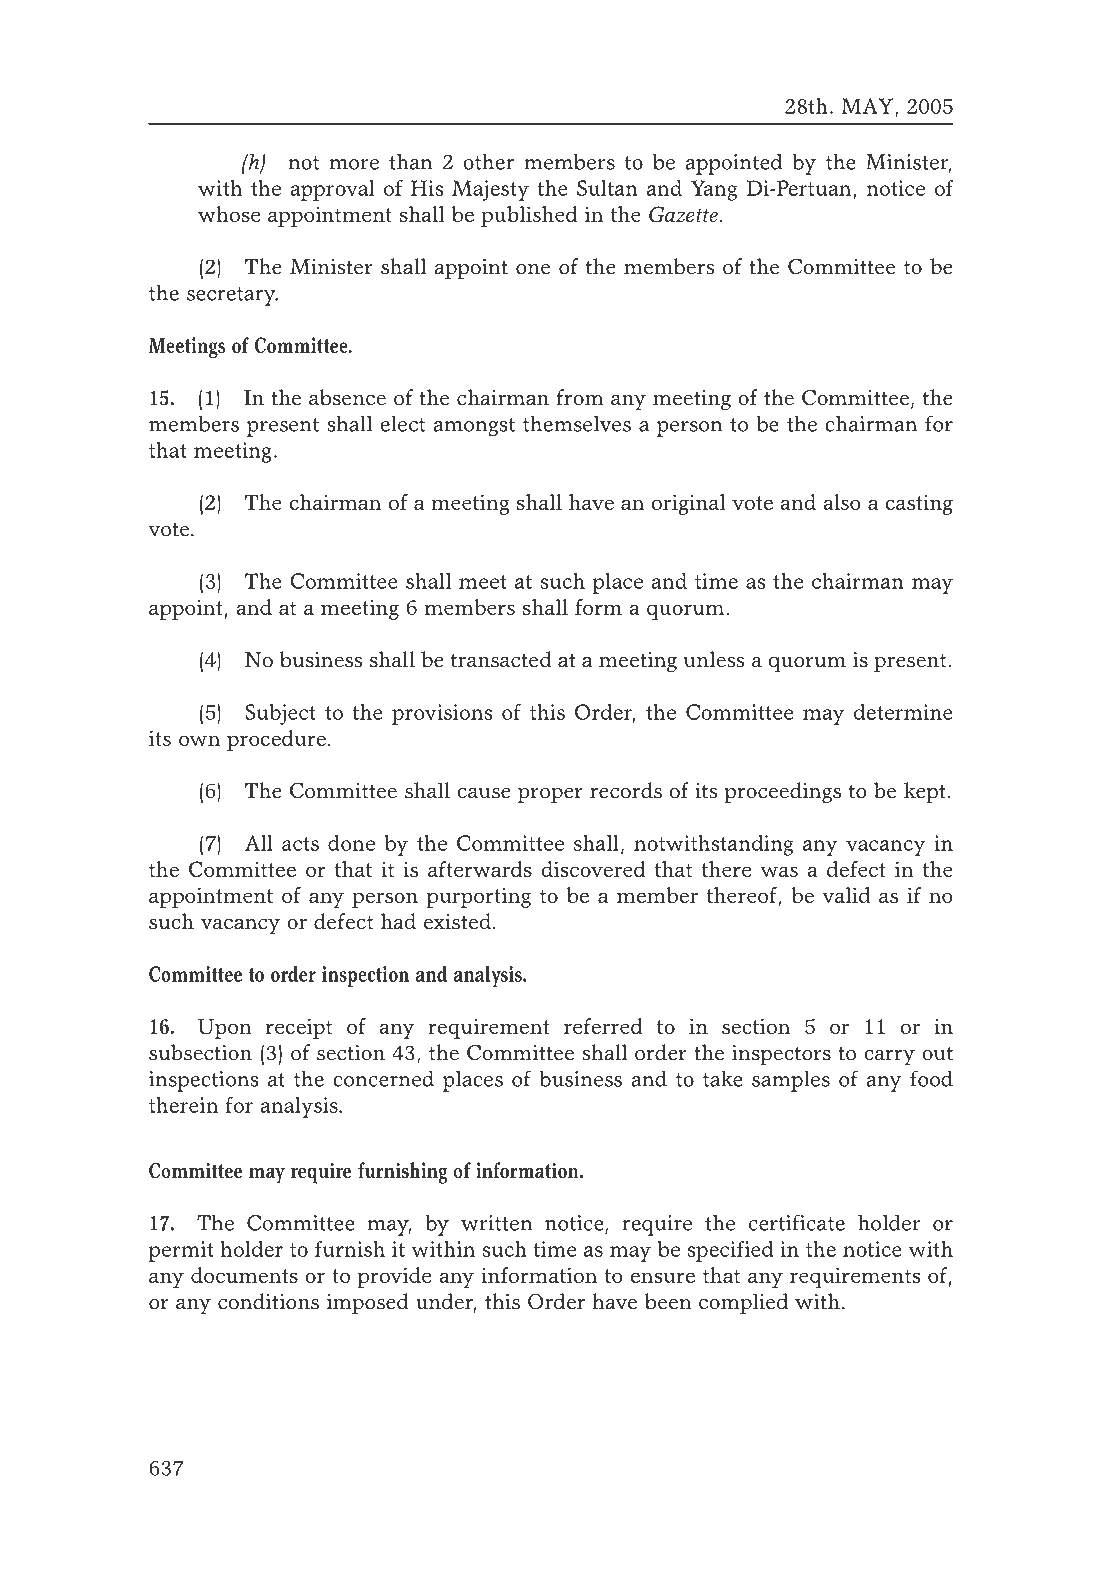  Describe the element at coordinates (229, 214) in the screenshot. I see `whose` at that location.
